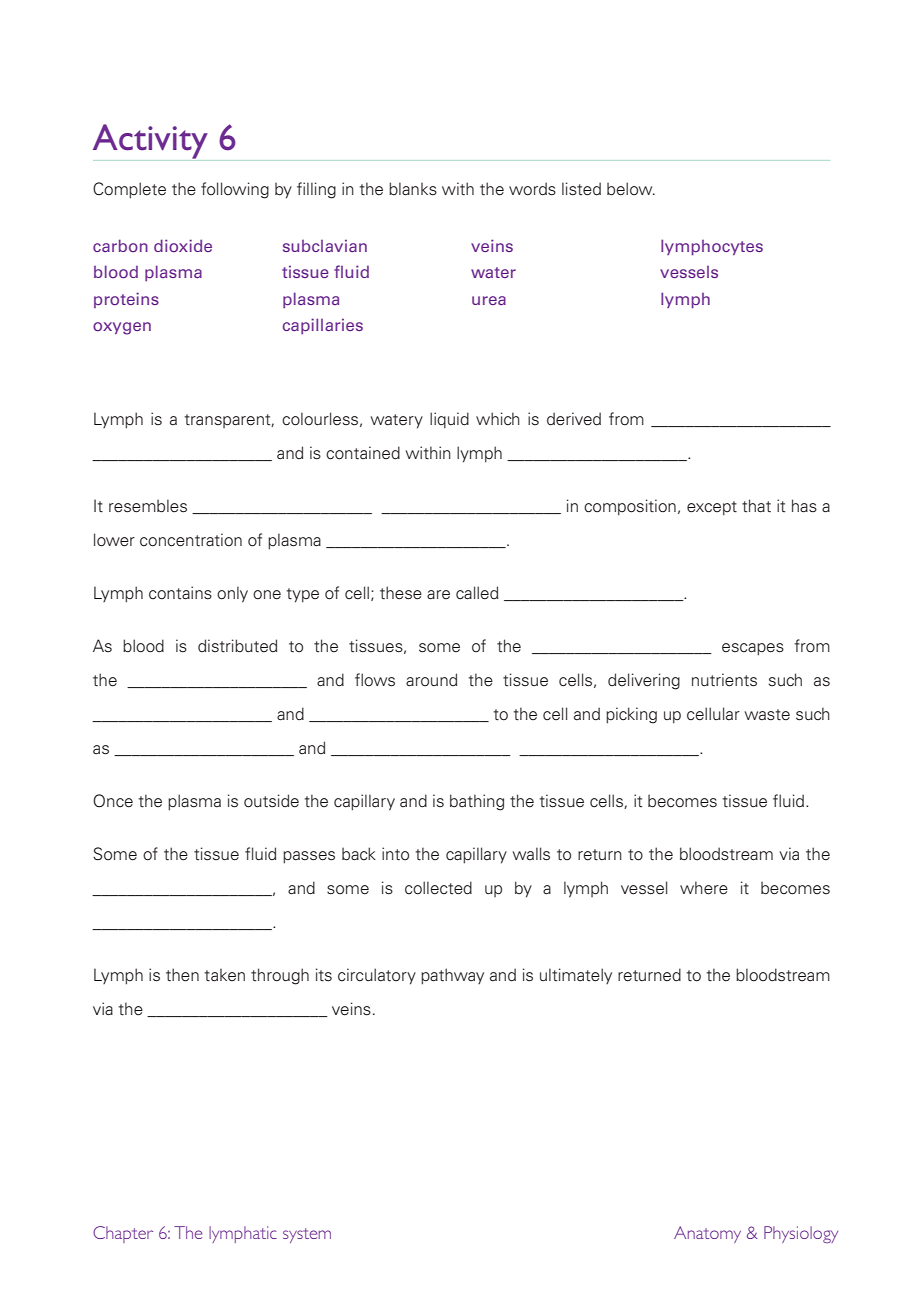 The height and width of the image is (1308, 924). What do you see at coordinates (413, 189) in the image?
I see `blanks` at bounding box center [413, 189].
